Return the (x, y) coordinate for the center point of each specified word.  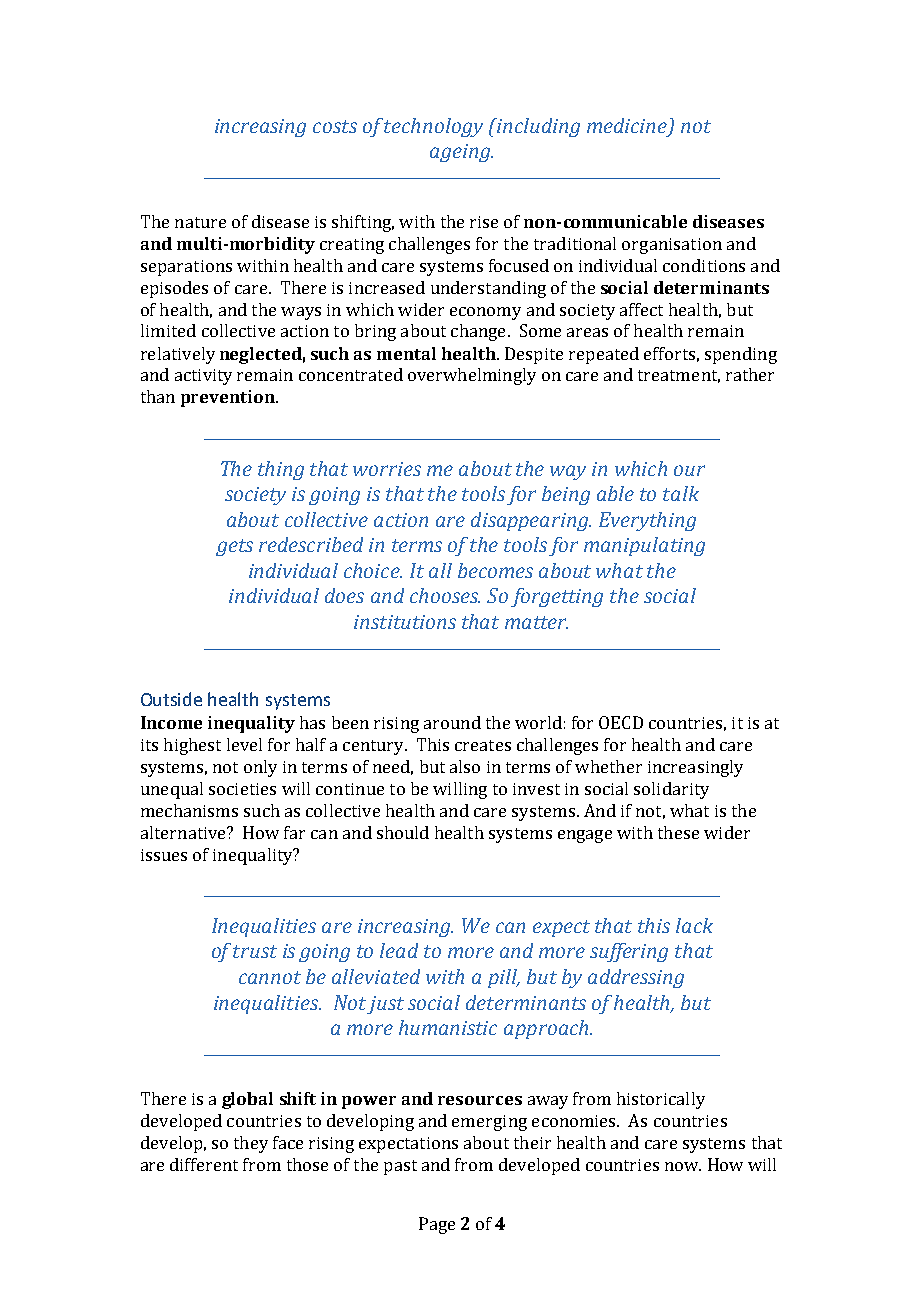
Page (437, 1225)
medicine (627, 125)
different (204, 1164)
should (403, 832)
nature (200, 222)
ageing (461, 153)
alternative (184, 832)
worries (387, 469)
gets (234, 547)
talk (681, 493)
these (678, 832)
